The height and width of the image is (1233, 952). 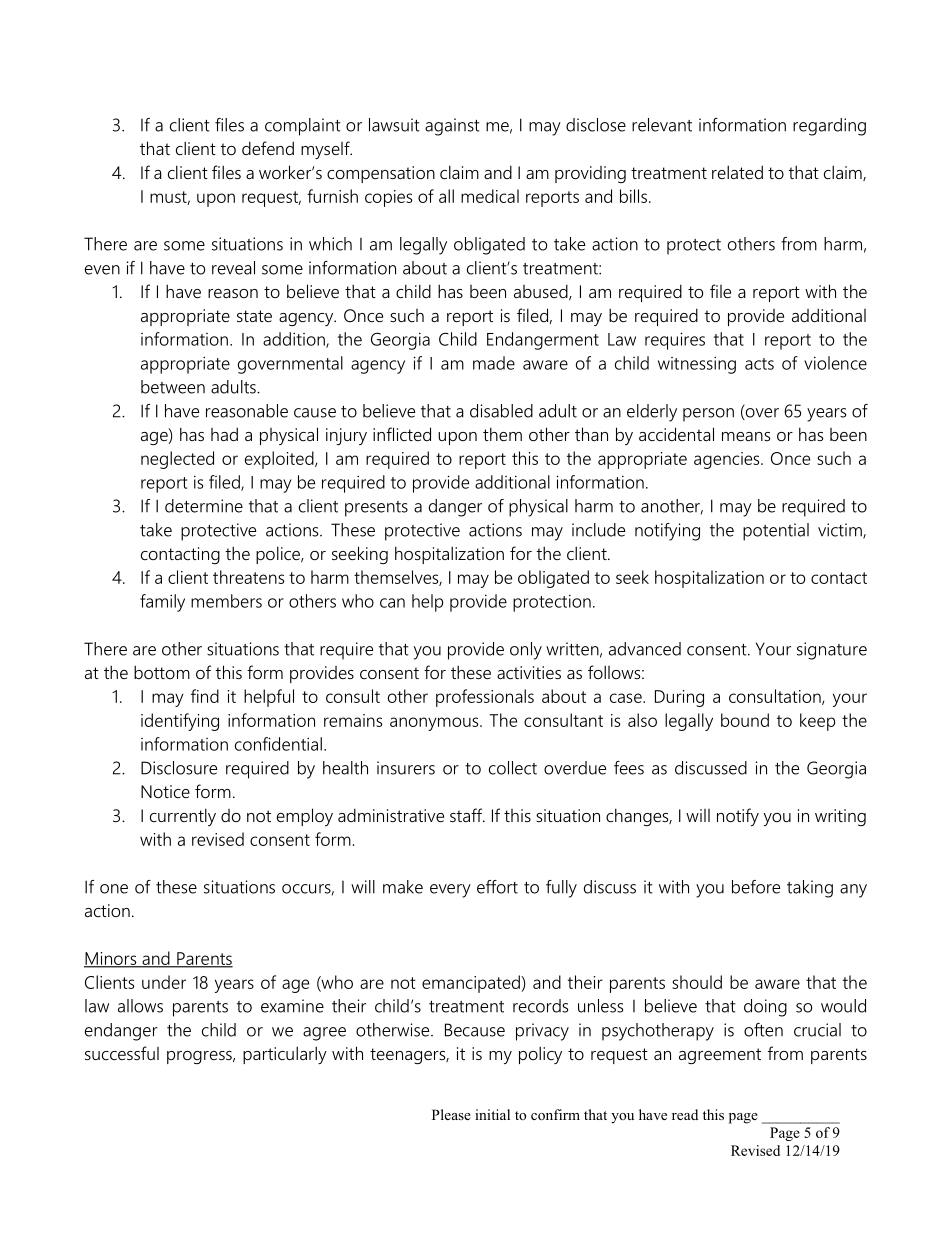 I want to click on against, so click(x=452, y=127).
